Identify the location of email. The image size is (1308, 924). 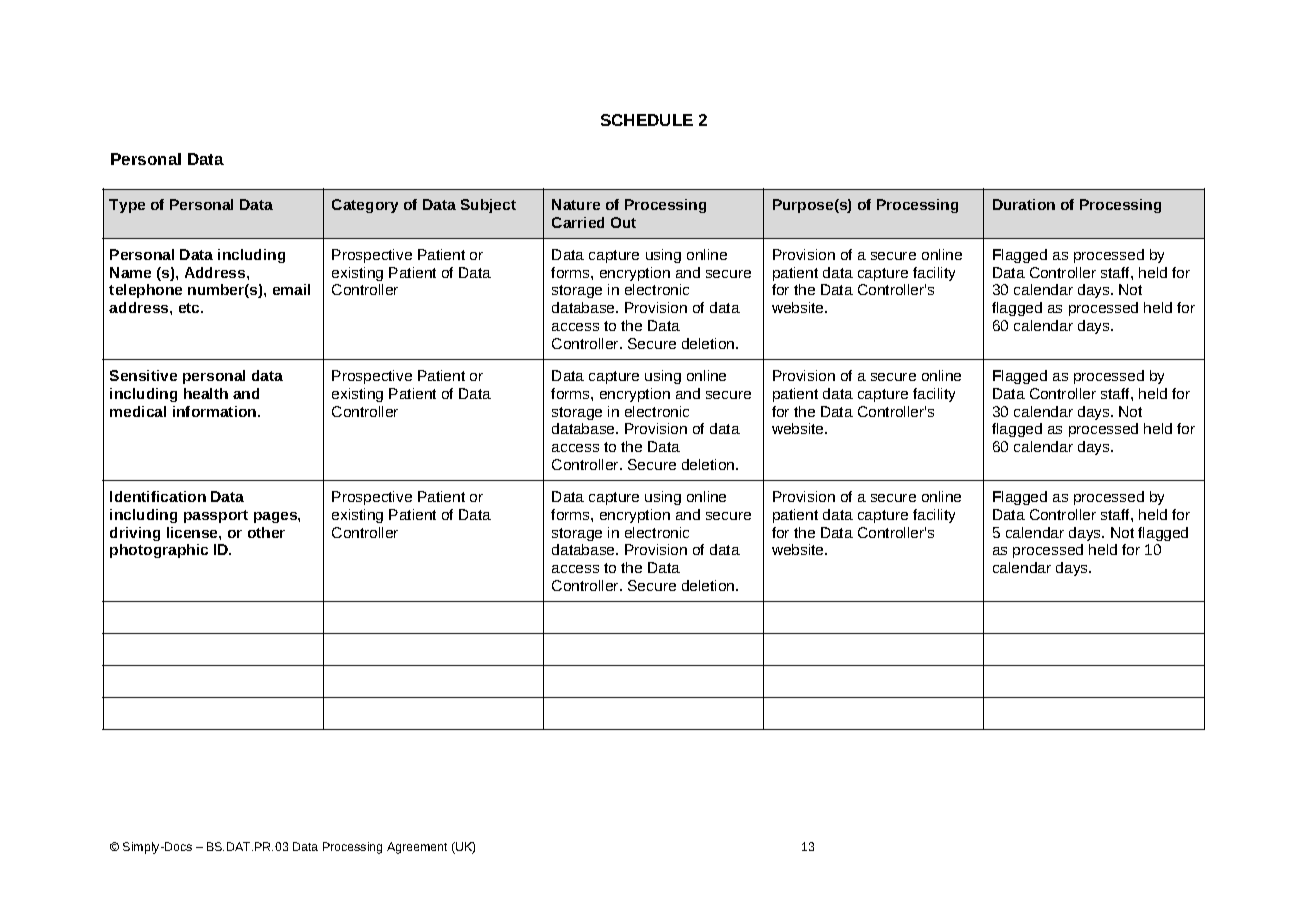
(291, 289).
